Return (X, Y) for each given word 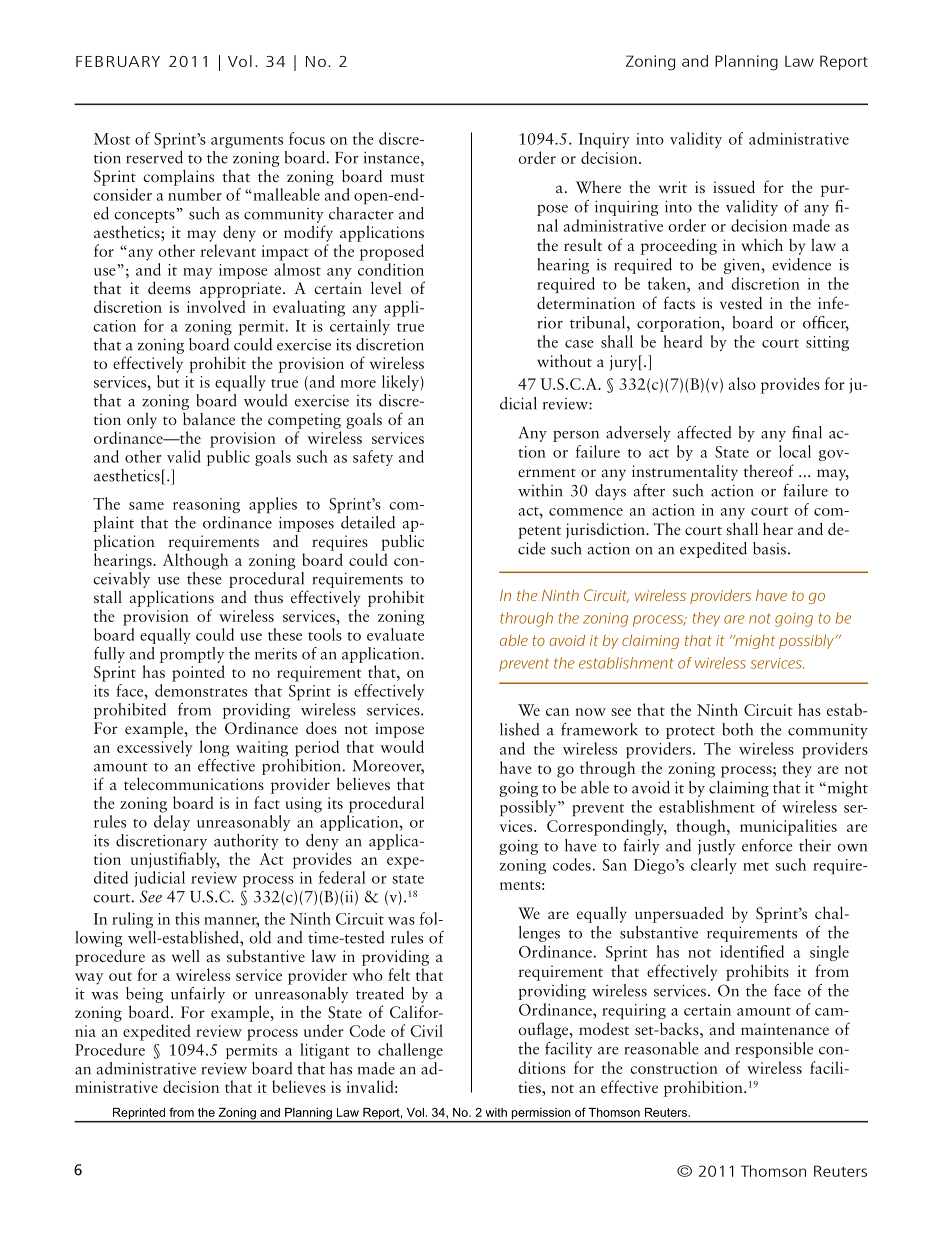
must (408, 177)
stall (108, 596)
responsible (774, 1050)
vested (741, 303)
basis (769, 548)
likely (400, 383)
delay (172, 823)
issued (734, 186)
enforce (767, 845)
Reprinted (139, 1115)
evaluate (395, 633)
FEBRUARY (118, 61)
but (168, 381)
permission (541, 1115)
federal (342, 877)
